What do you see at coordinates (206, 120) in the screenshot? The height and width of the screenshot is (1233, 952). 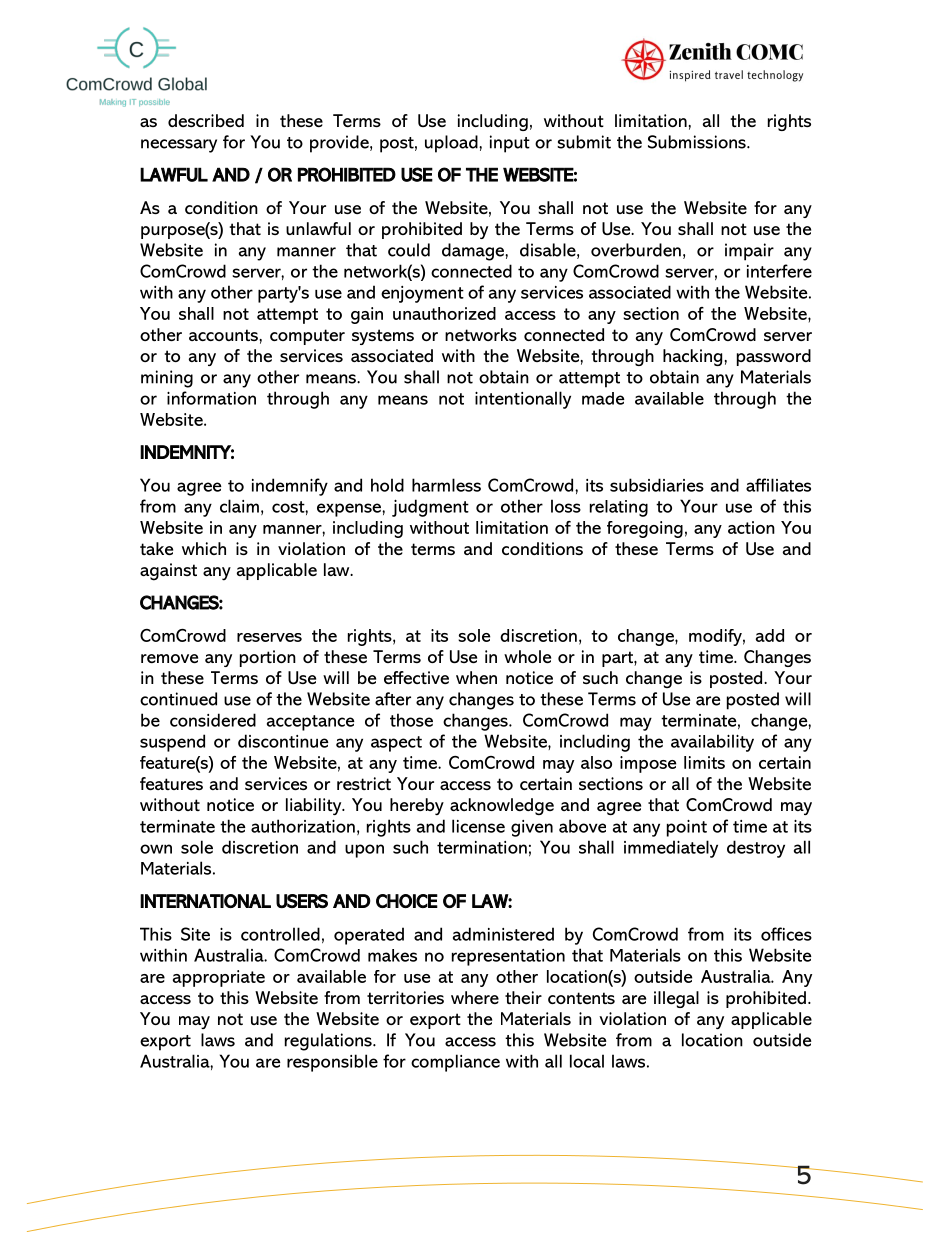 I see `described` at bounding box center [206, 120].
